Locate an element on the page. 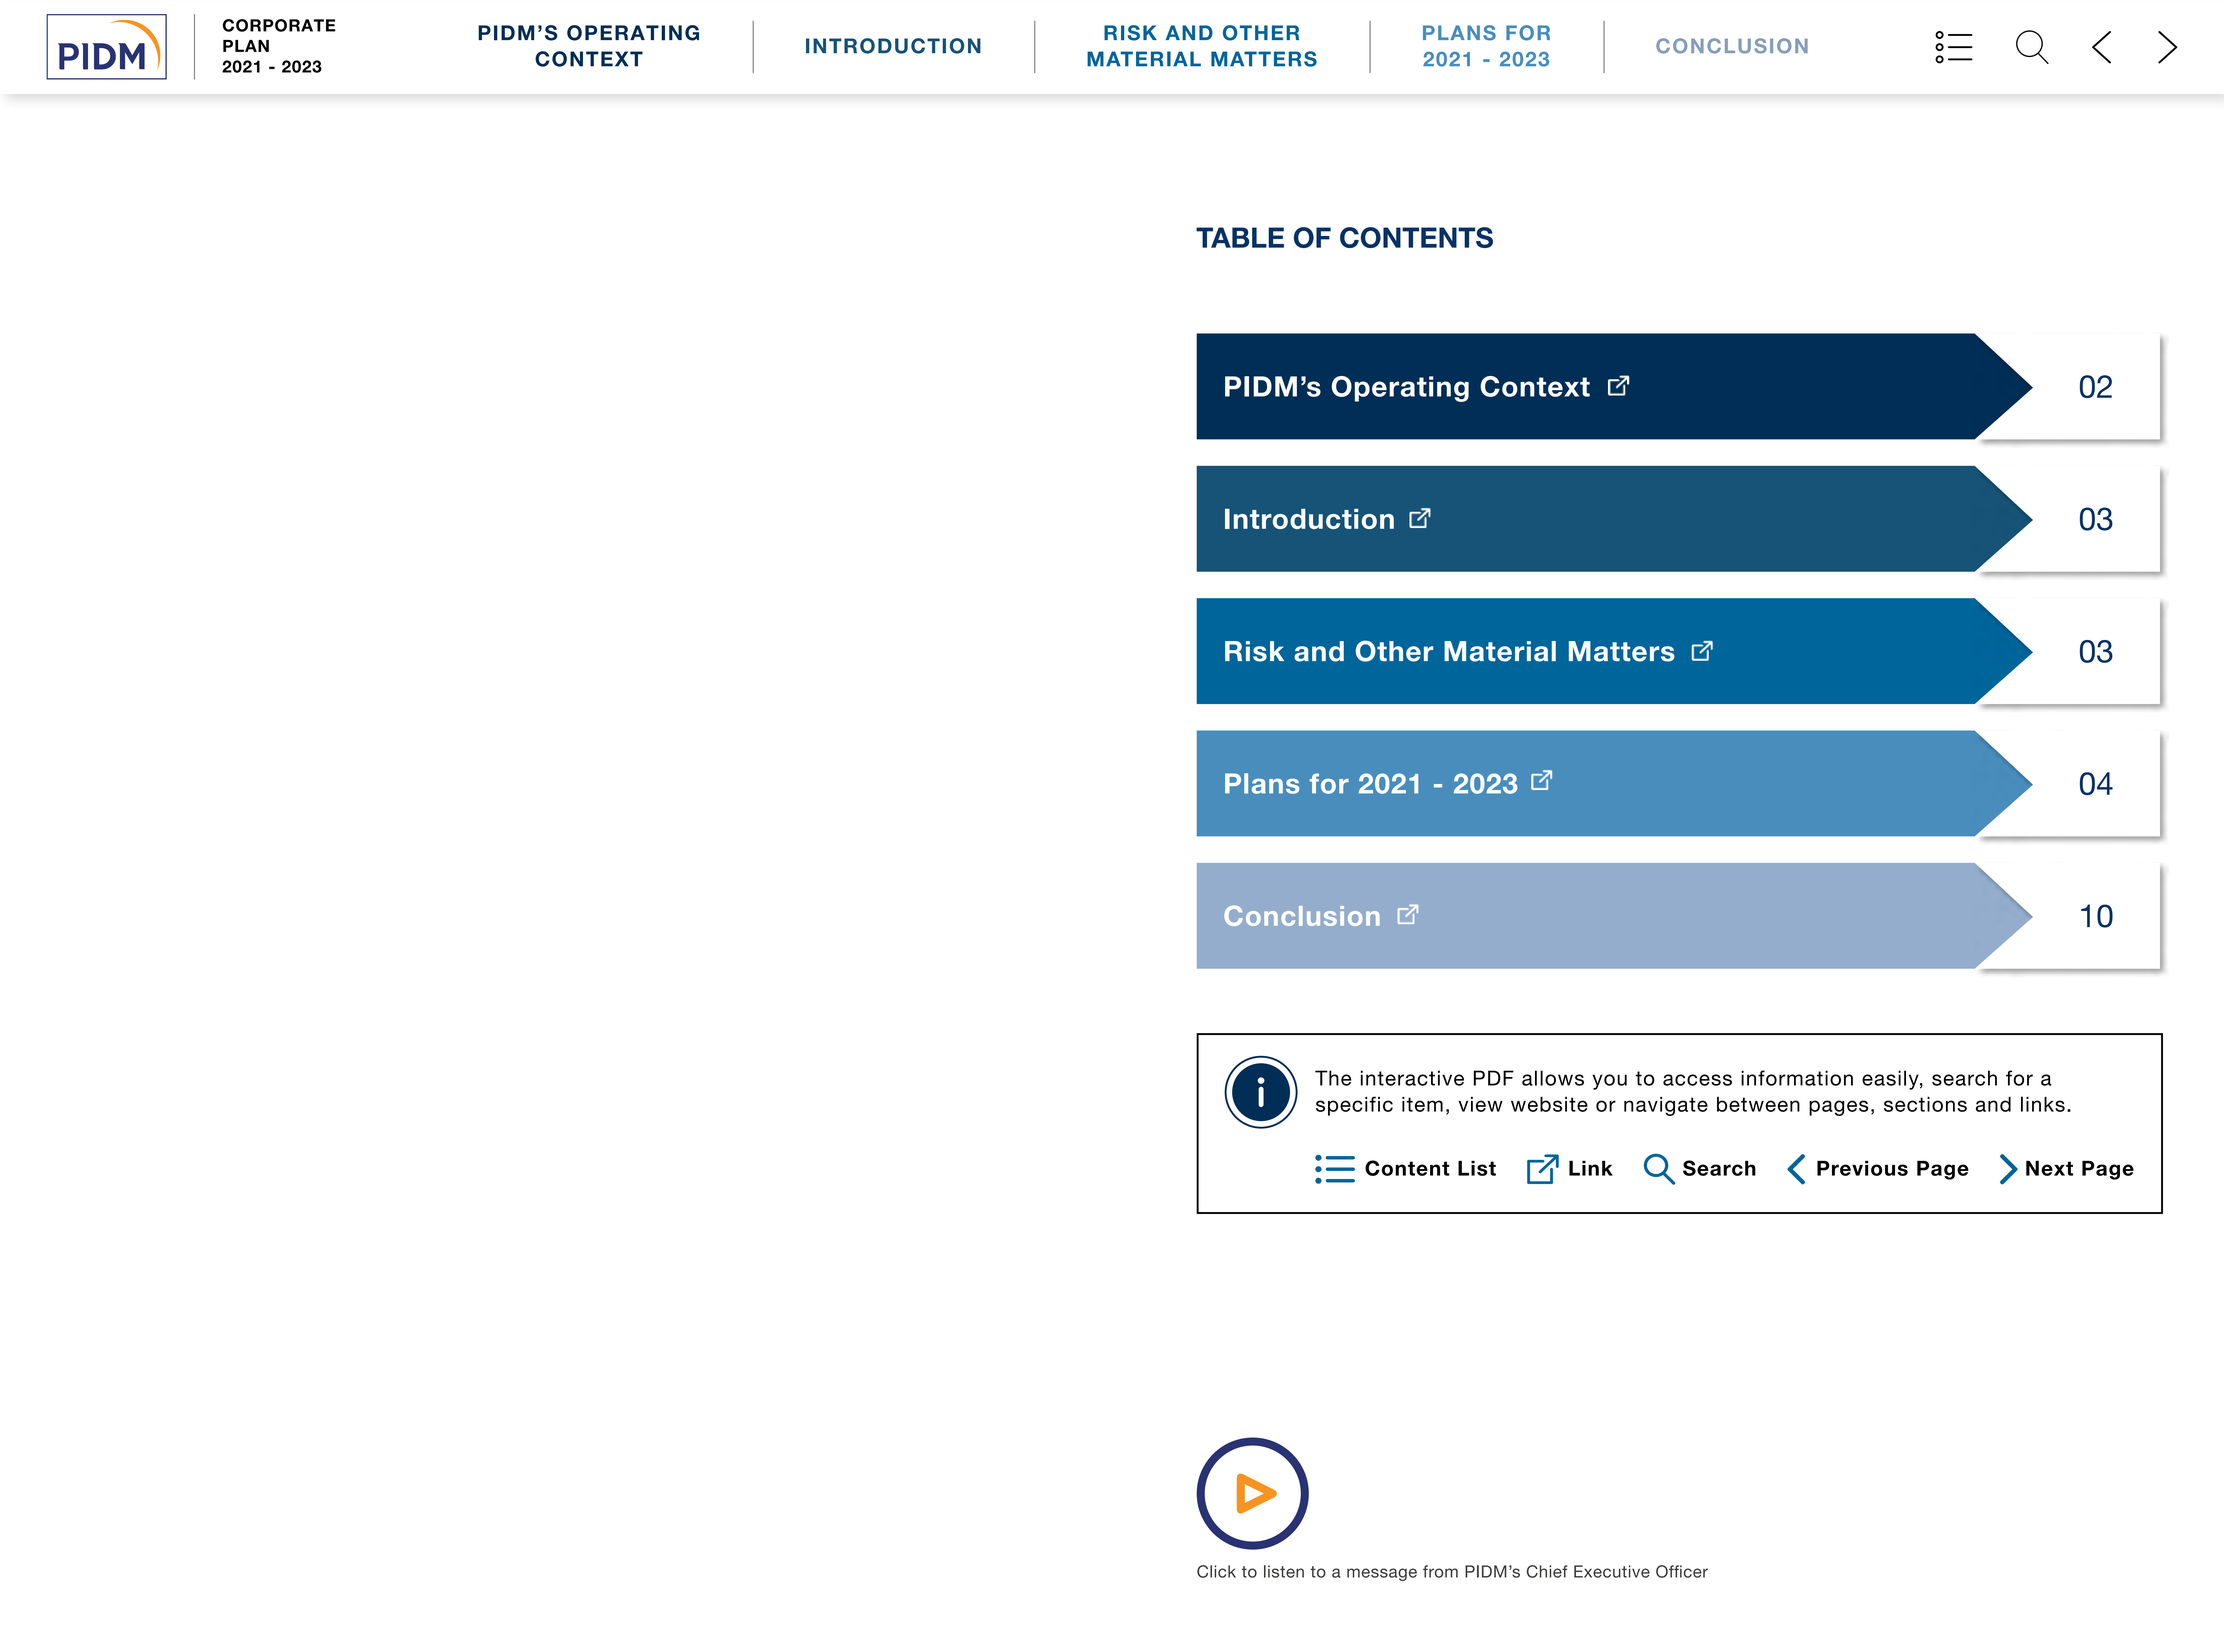 This page has height=1641, width=2224. message is located at coordinates (1382, 1574).
